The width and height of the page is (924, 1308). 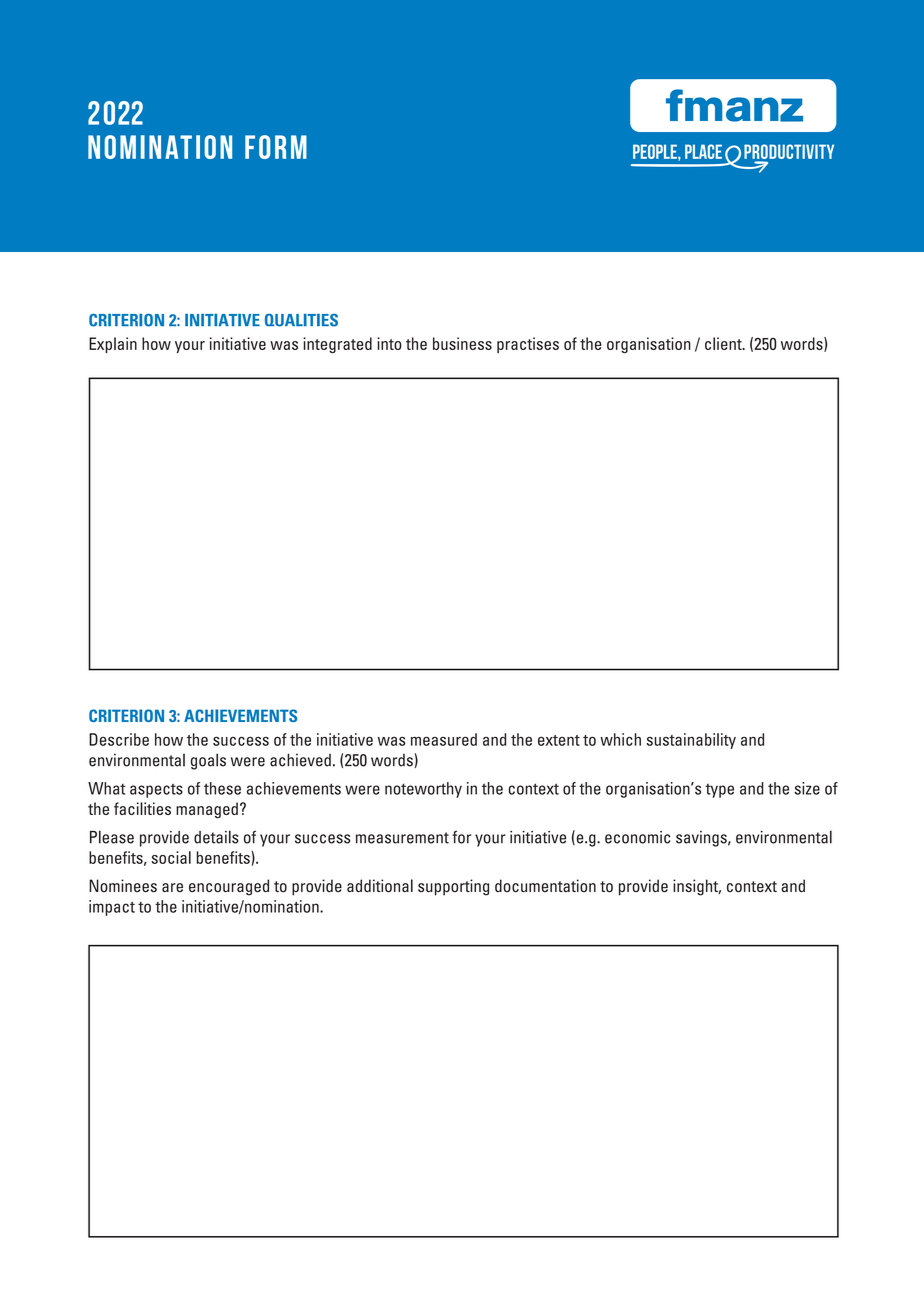 I want to click on are, so click(x=172, y=887).
